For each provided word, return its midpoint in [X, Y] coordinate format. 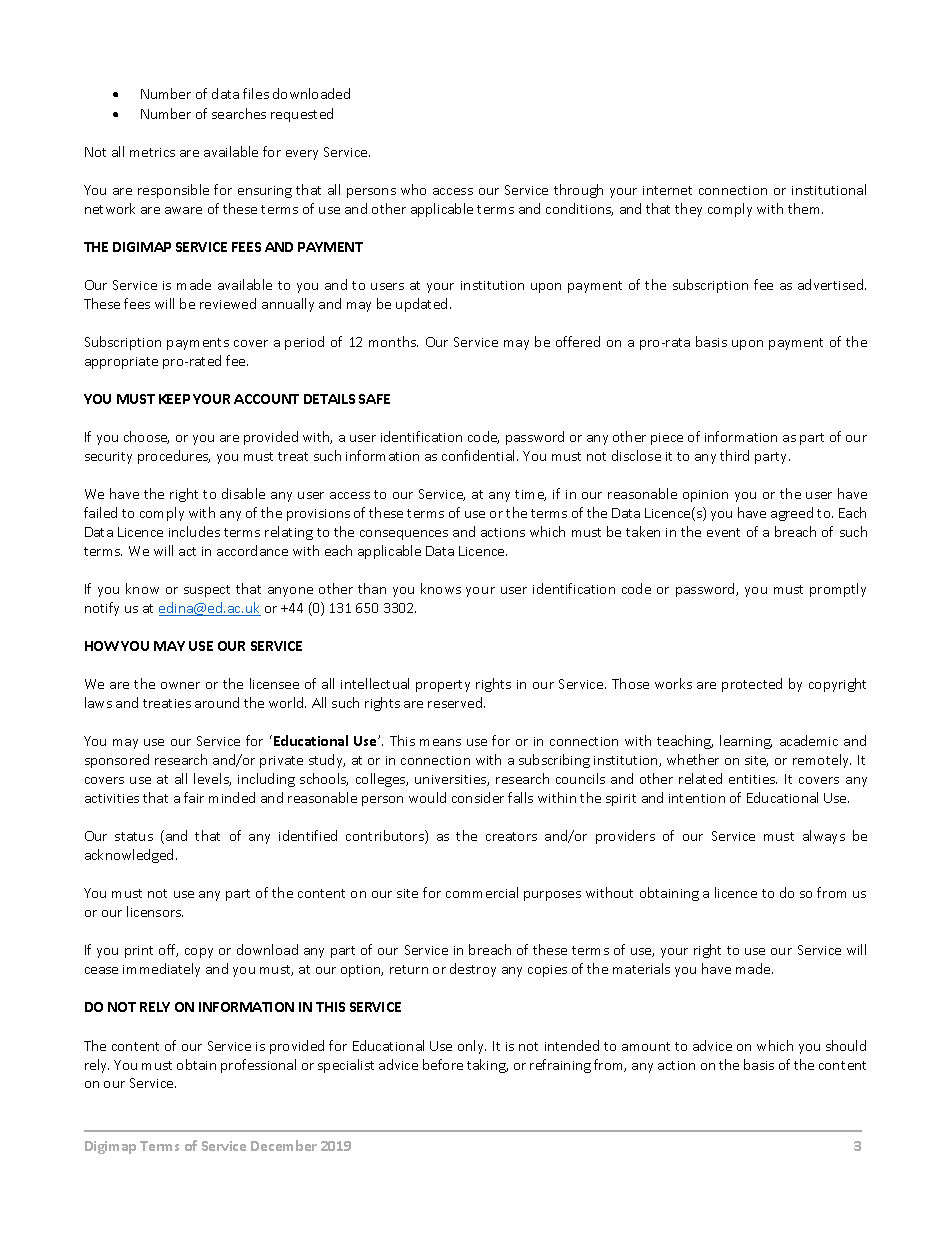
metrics [152, 152]
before [443, 1064]
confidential [480, 455]
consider [478, 797]
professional [258, 1066]
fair [194, 797]
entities [753, 779]
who [413, 189]
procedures [174, 457]
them [805, 208]
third [734, 455]
